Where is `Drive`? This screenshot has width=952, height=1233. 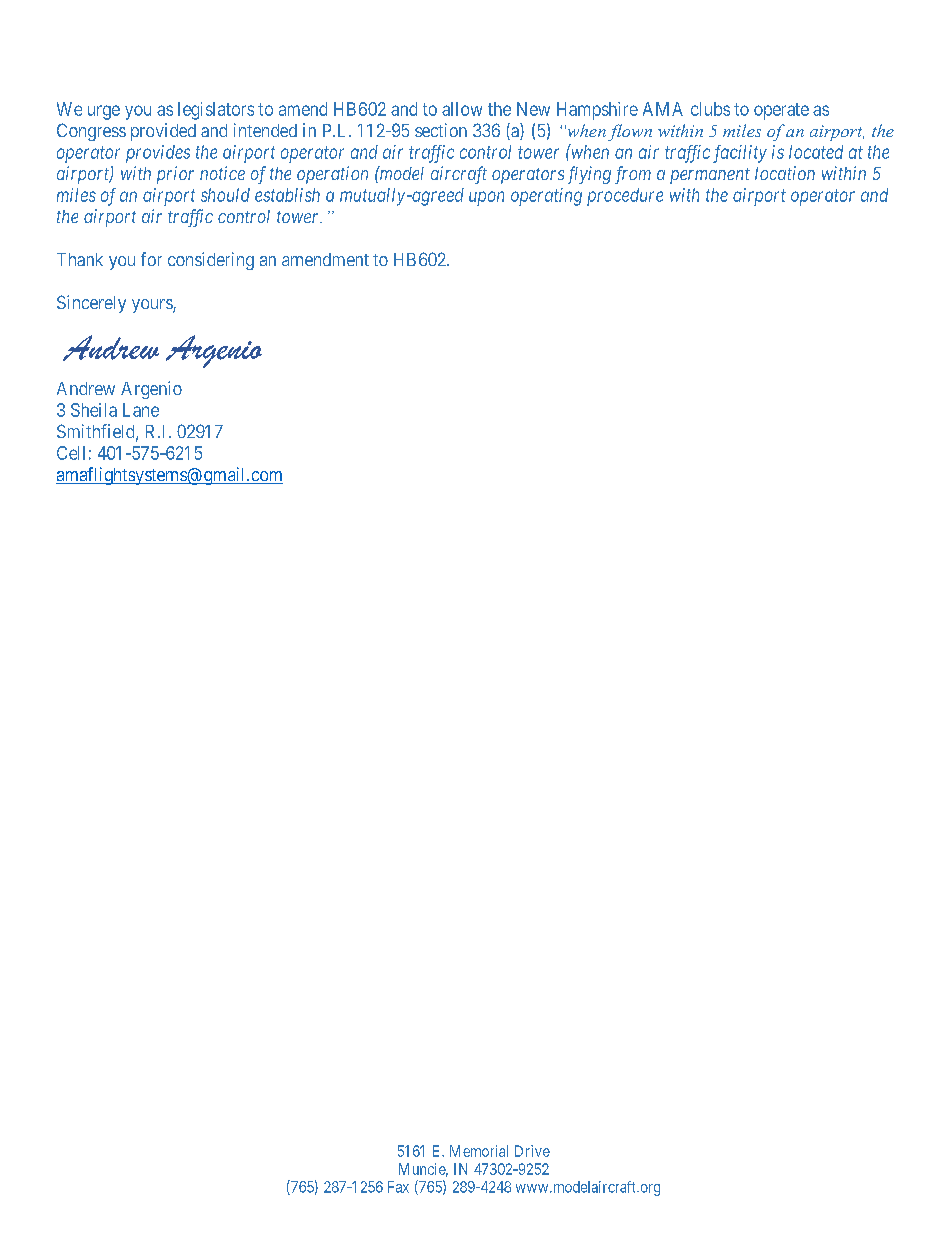 Drive is located at coordinates (532, 1151).
